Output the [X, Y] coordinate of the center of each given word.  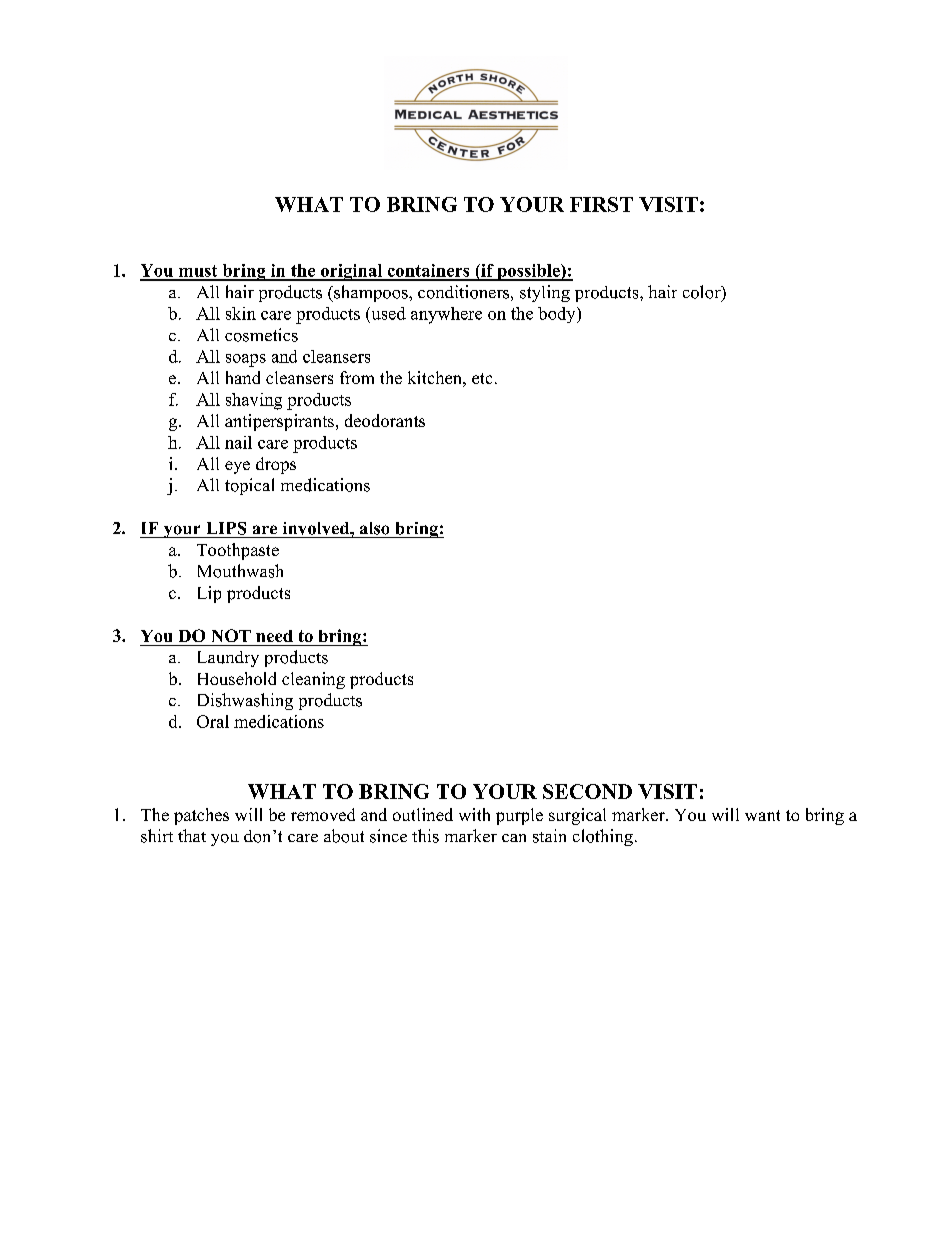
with [474, 814]
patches [201, 816]
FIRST [601, 204]
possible [528, 272]
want [762, 815]
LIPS [226, 528]
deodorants [385, 420]
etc [482, 378]
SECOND [587, 791]
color [703, 293]
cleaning [313, 680]
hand [243, 377]
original [351, 272]
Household [237, 678]
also [374, 528]
